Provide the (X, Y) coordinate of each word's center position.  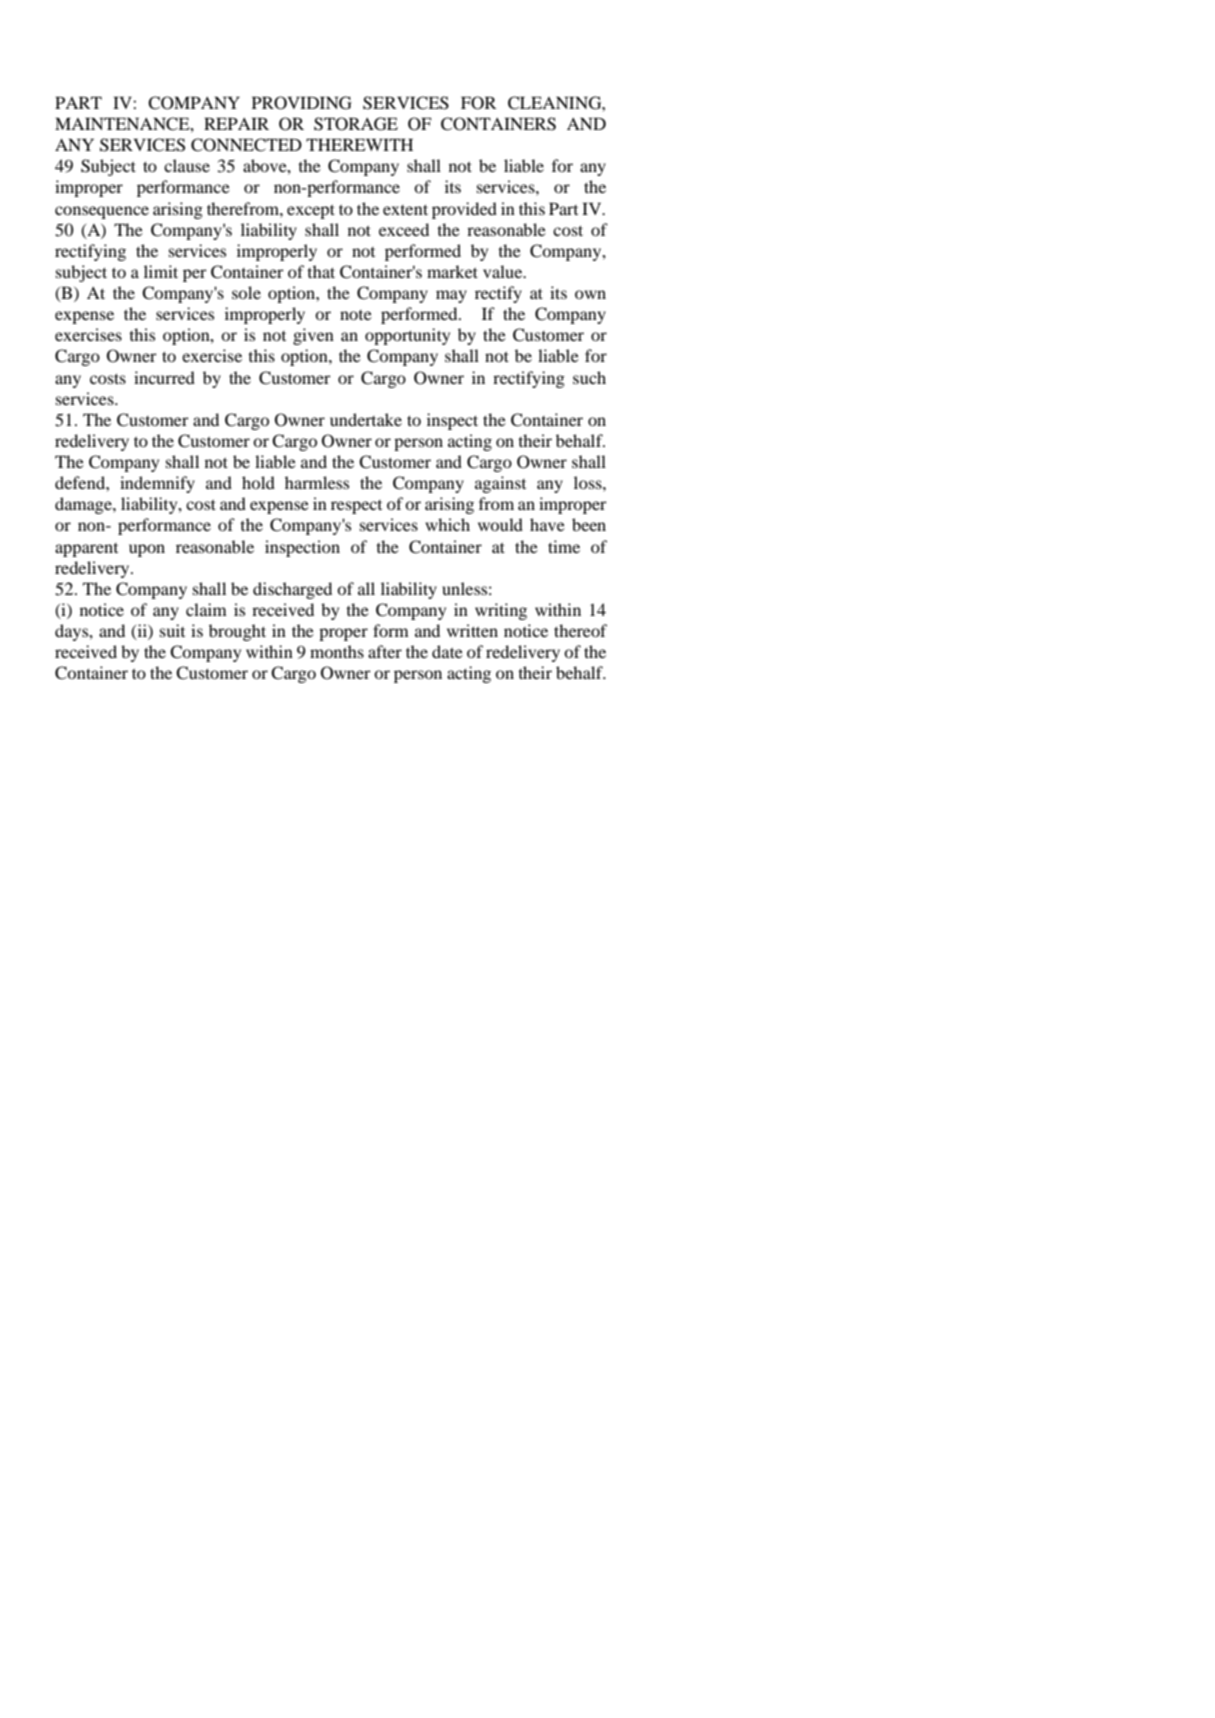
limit (161, 271)
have (547, 524)
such (589, 377)
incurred (164, 377)
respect (356, 507)
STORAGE (356, 124)
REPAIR (236, 124)
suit (172, 630)
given (313, 336)
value (504, 271)
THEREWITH (359, 145)
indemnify (157, 484)
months (337, 651)
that (321, 271)
